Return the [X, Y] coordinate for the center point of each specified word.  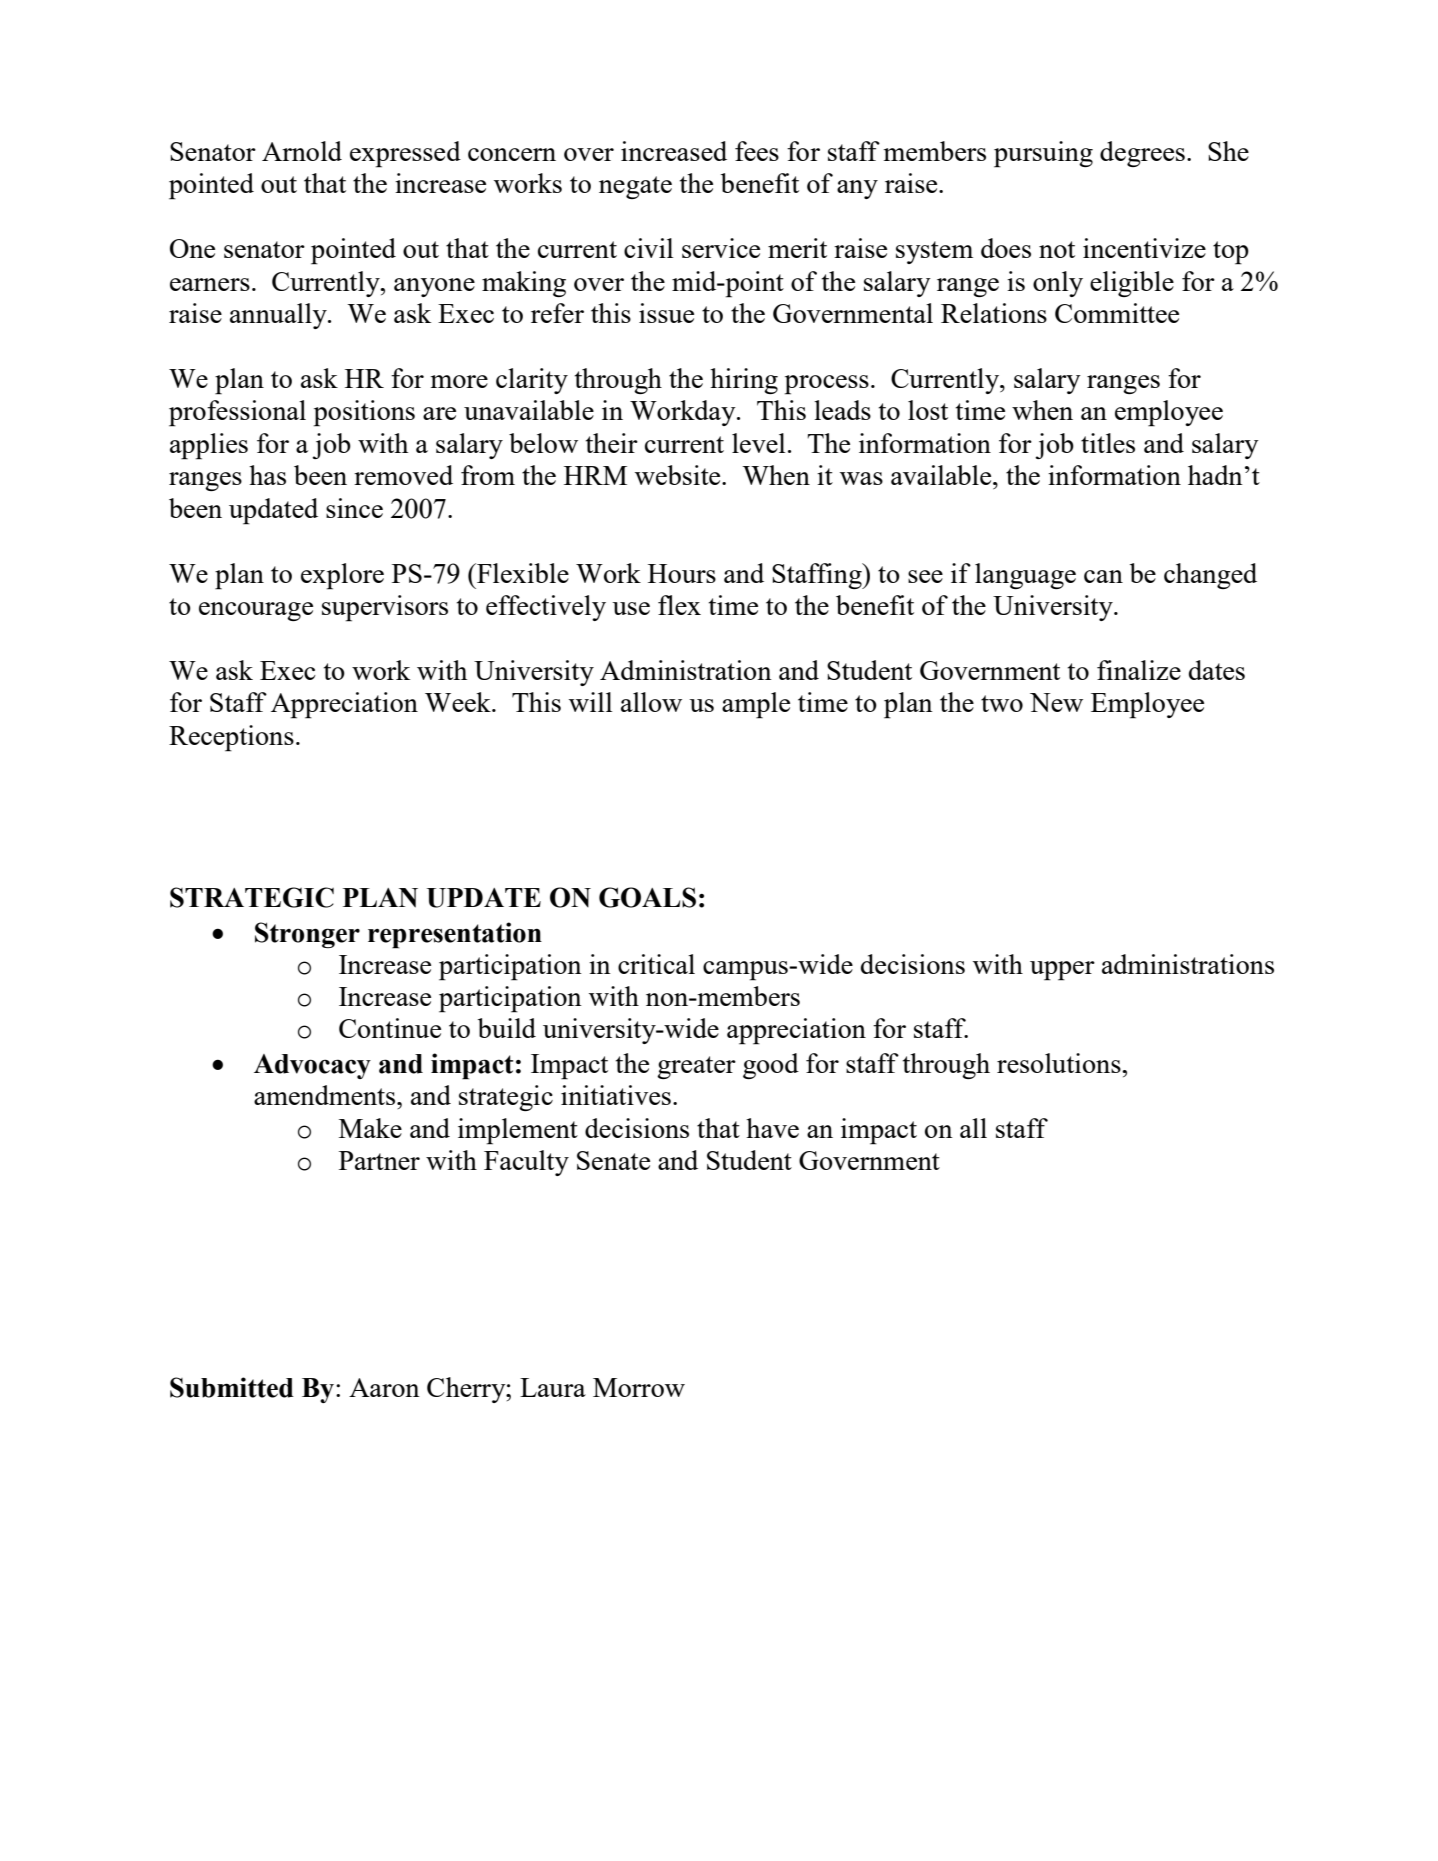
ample [756, 705]
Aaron [384, 1387]
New [1056, 702]
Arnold [302, 151]
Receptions [231, 738]
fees [757, 151]
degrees [1142, 154]
